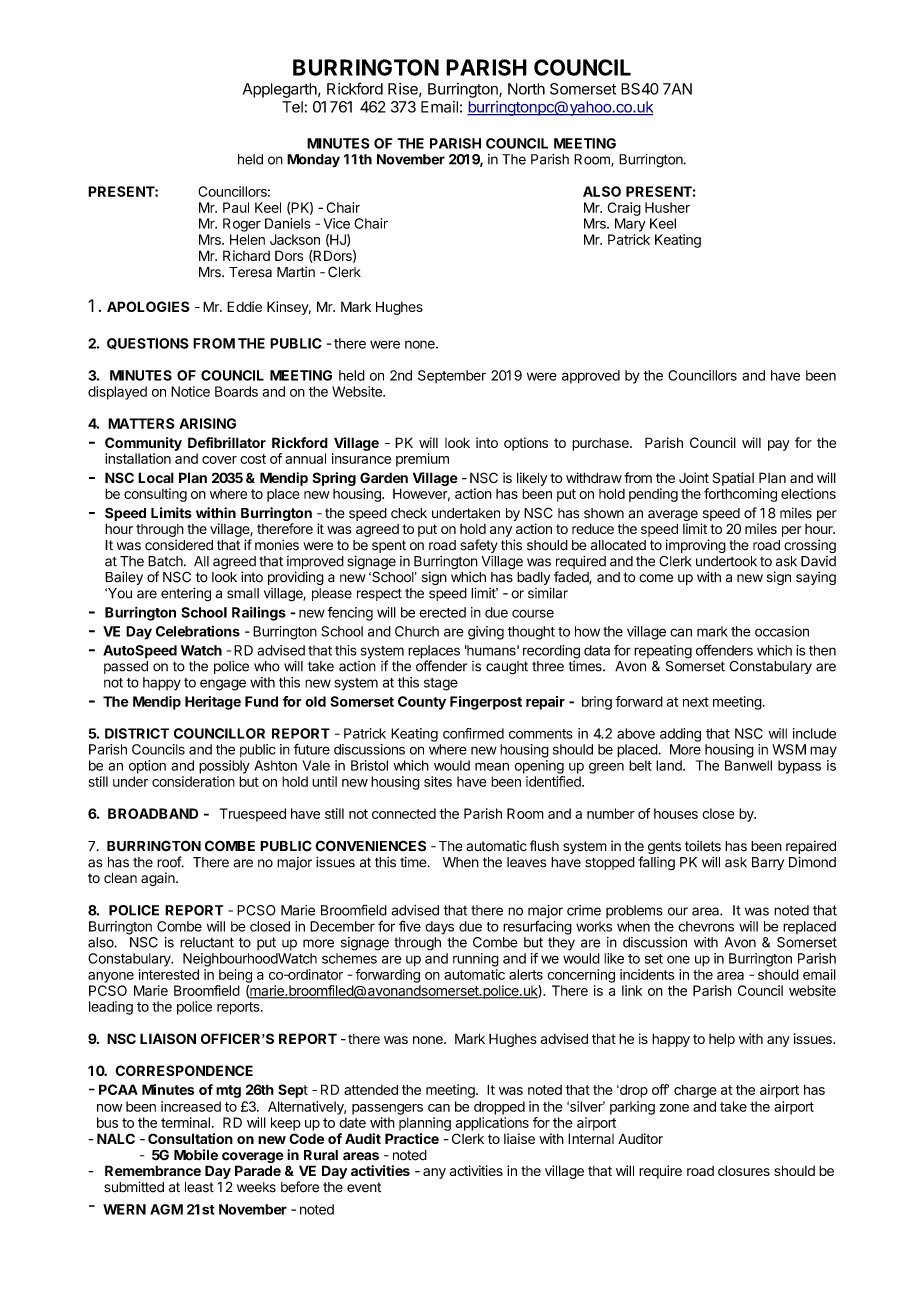  I want to click on North, so click(526, 89).
